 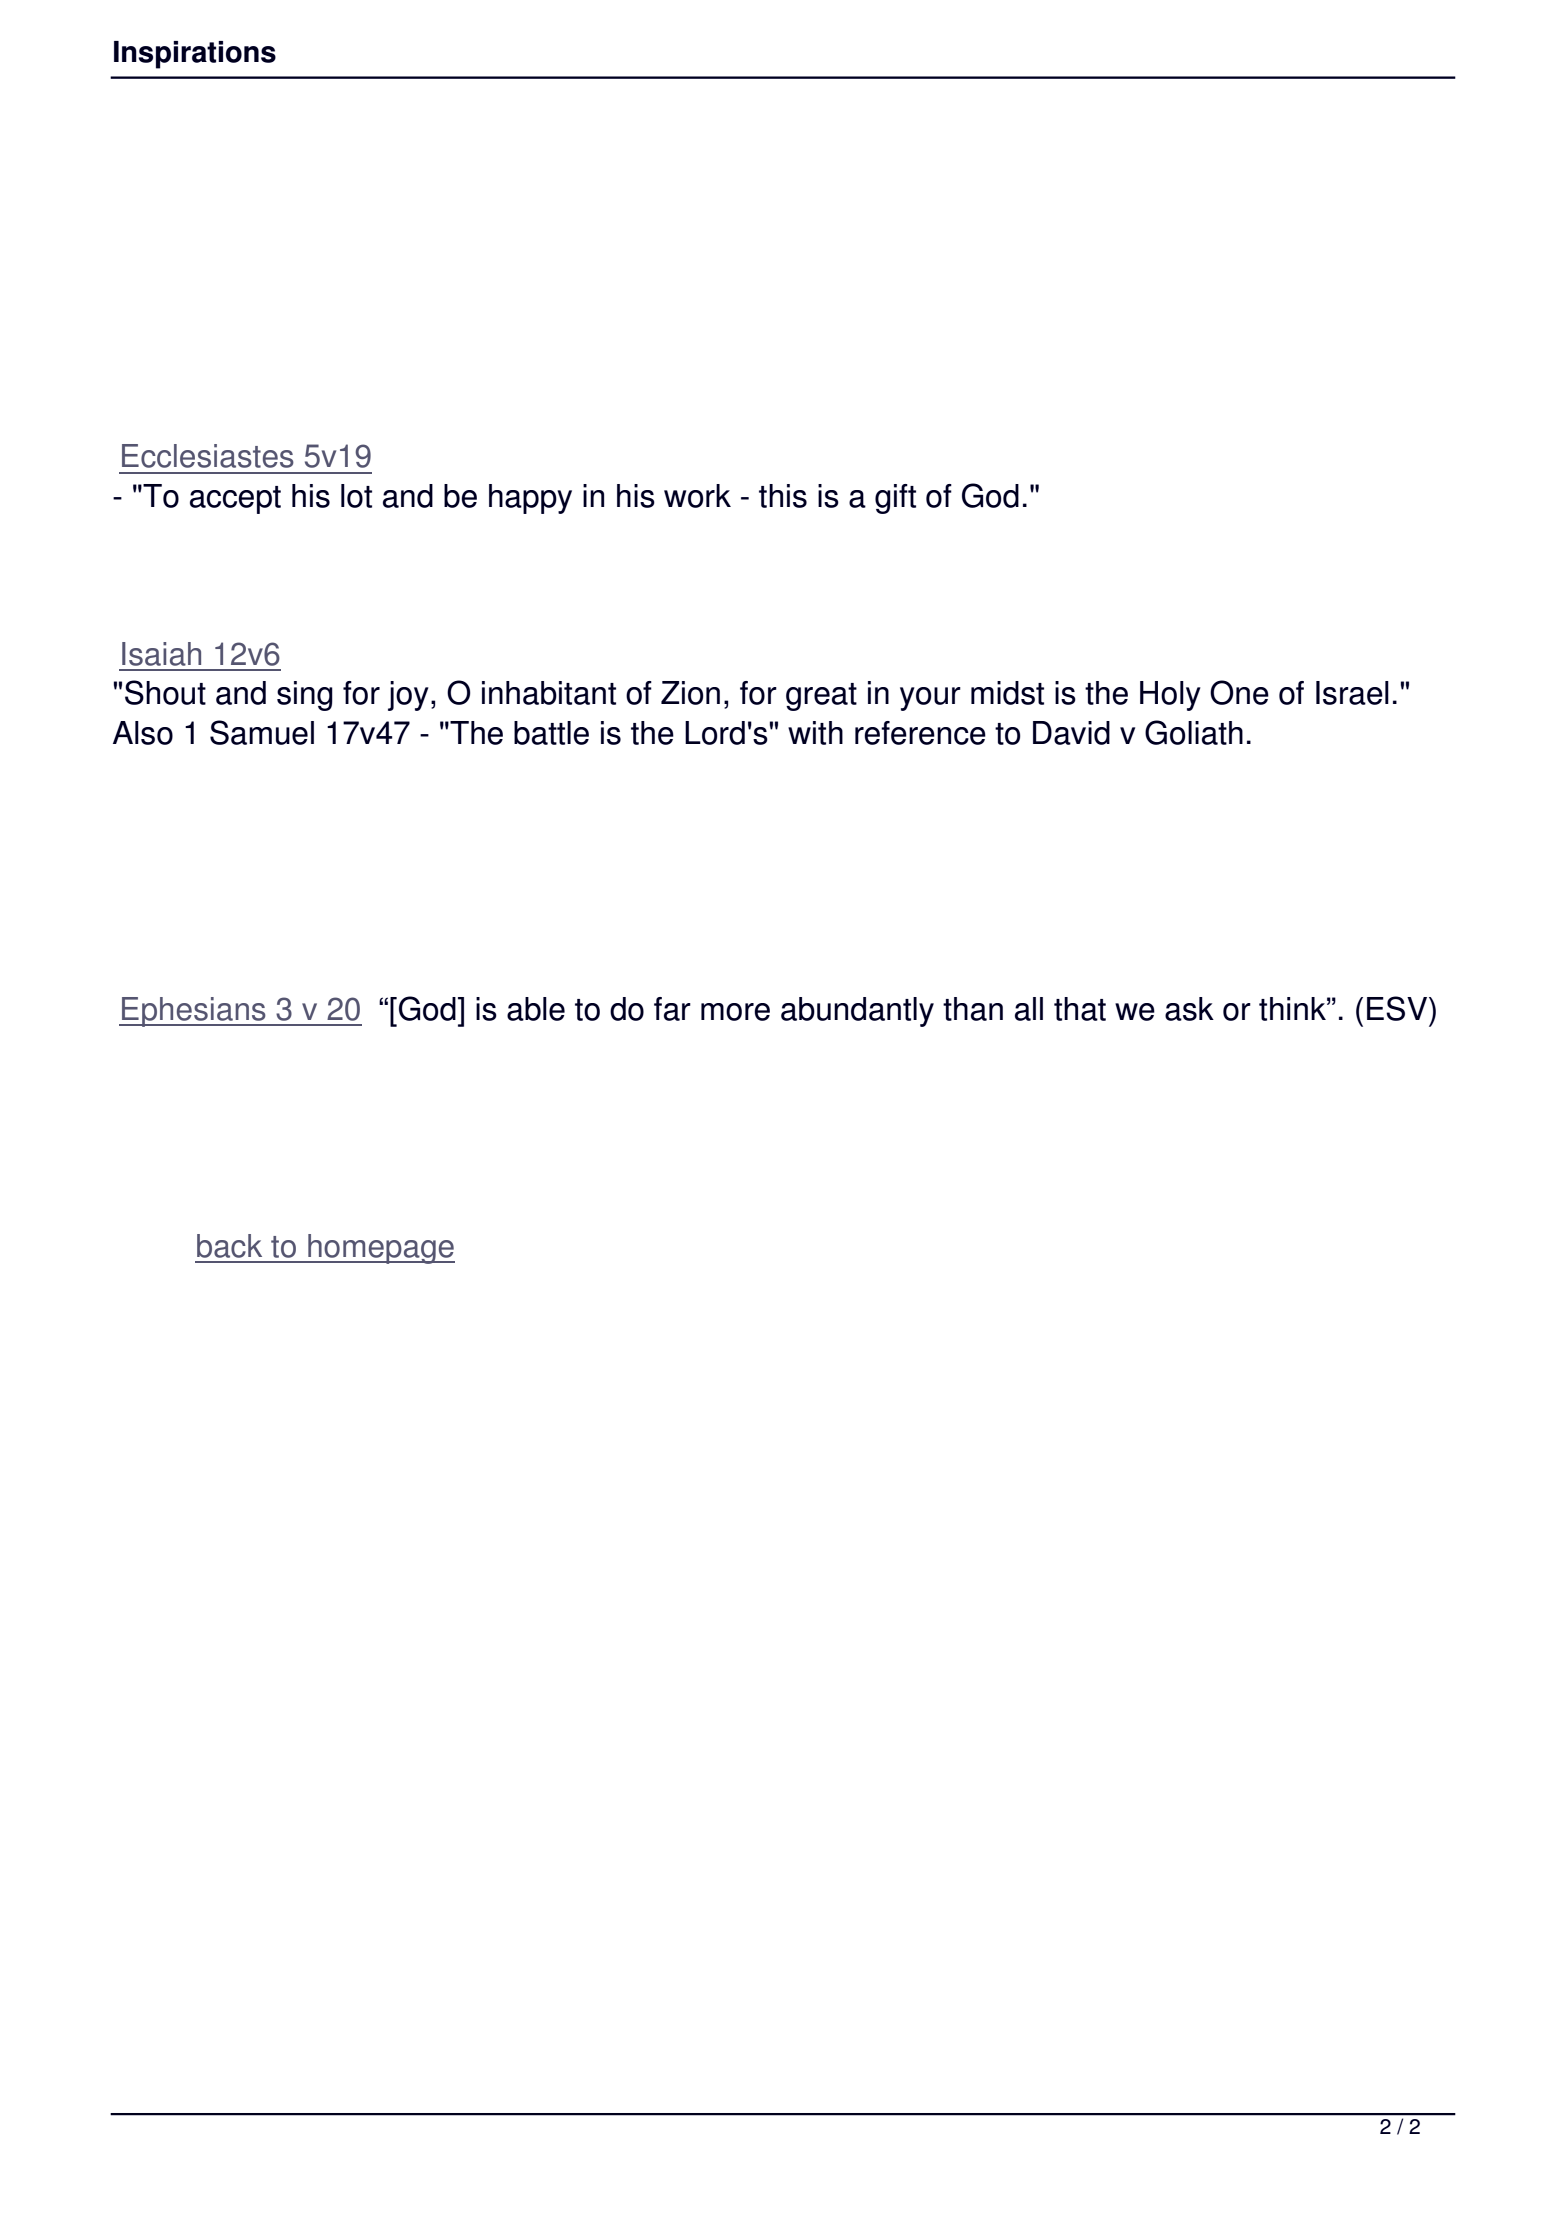 What do you see at coordinates (208, 456) in the screenshot?
I see `Ecclesiastes` at bounding box center [208, 456].
